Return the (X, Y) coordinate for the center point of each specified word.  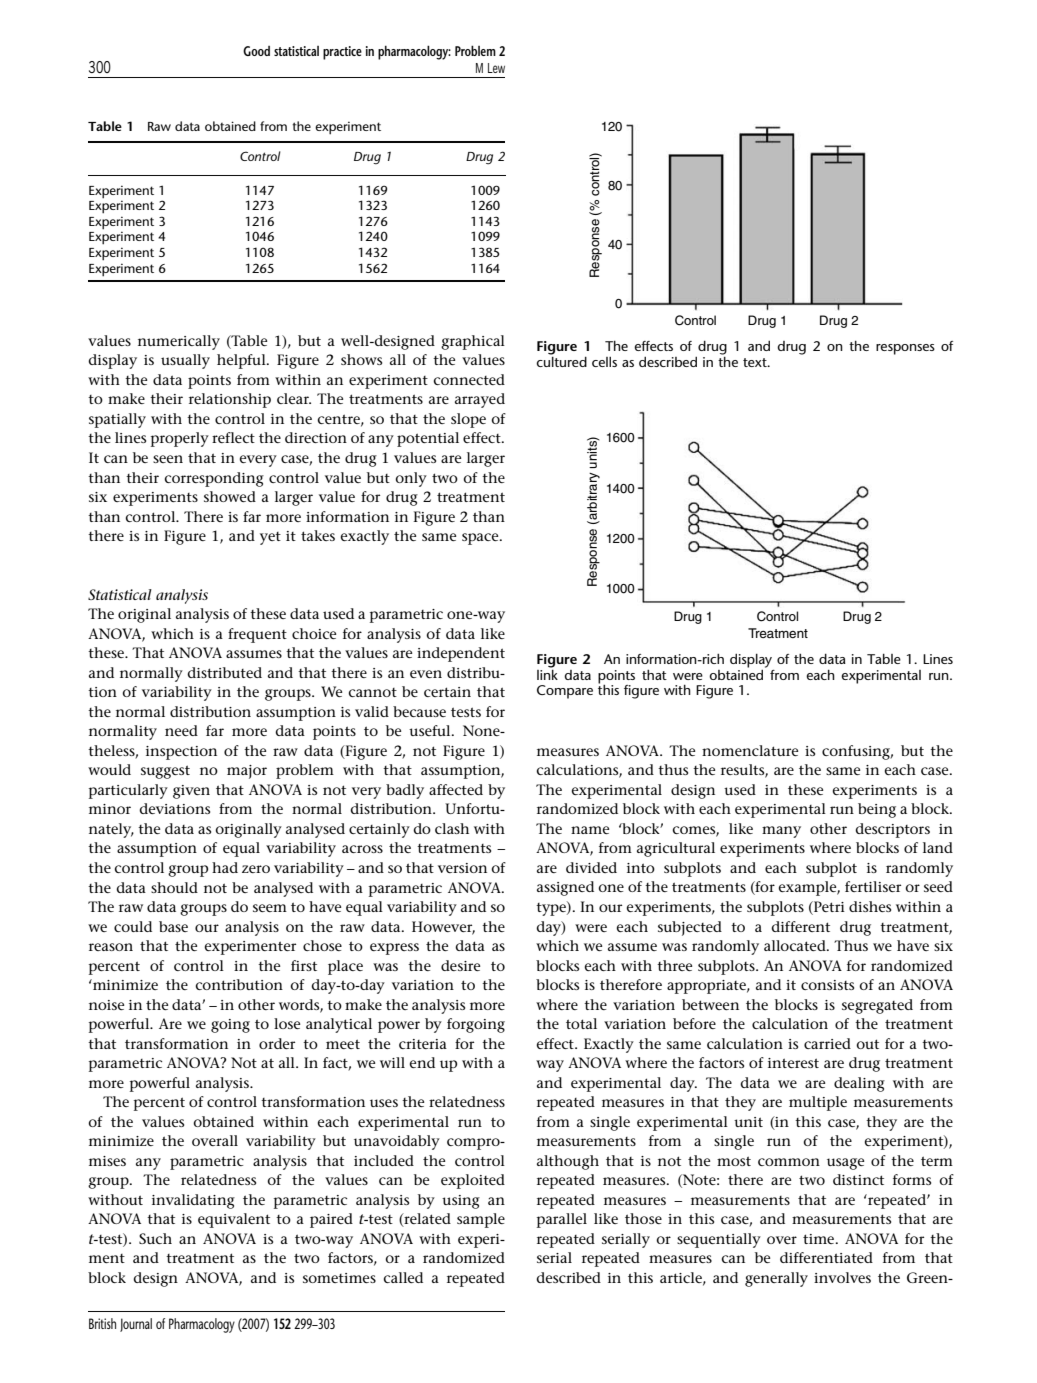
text (756, 362)
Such (155, 1238)
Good (256, 51)
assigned (565, 888)
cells (604, 362)
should (174, 887)
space (481, 539)
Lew (496, 68)
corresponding (214, 479)
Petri (828, 908)
